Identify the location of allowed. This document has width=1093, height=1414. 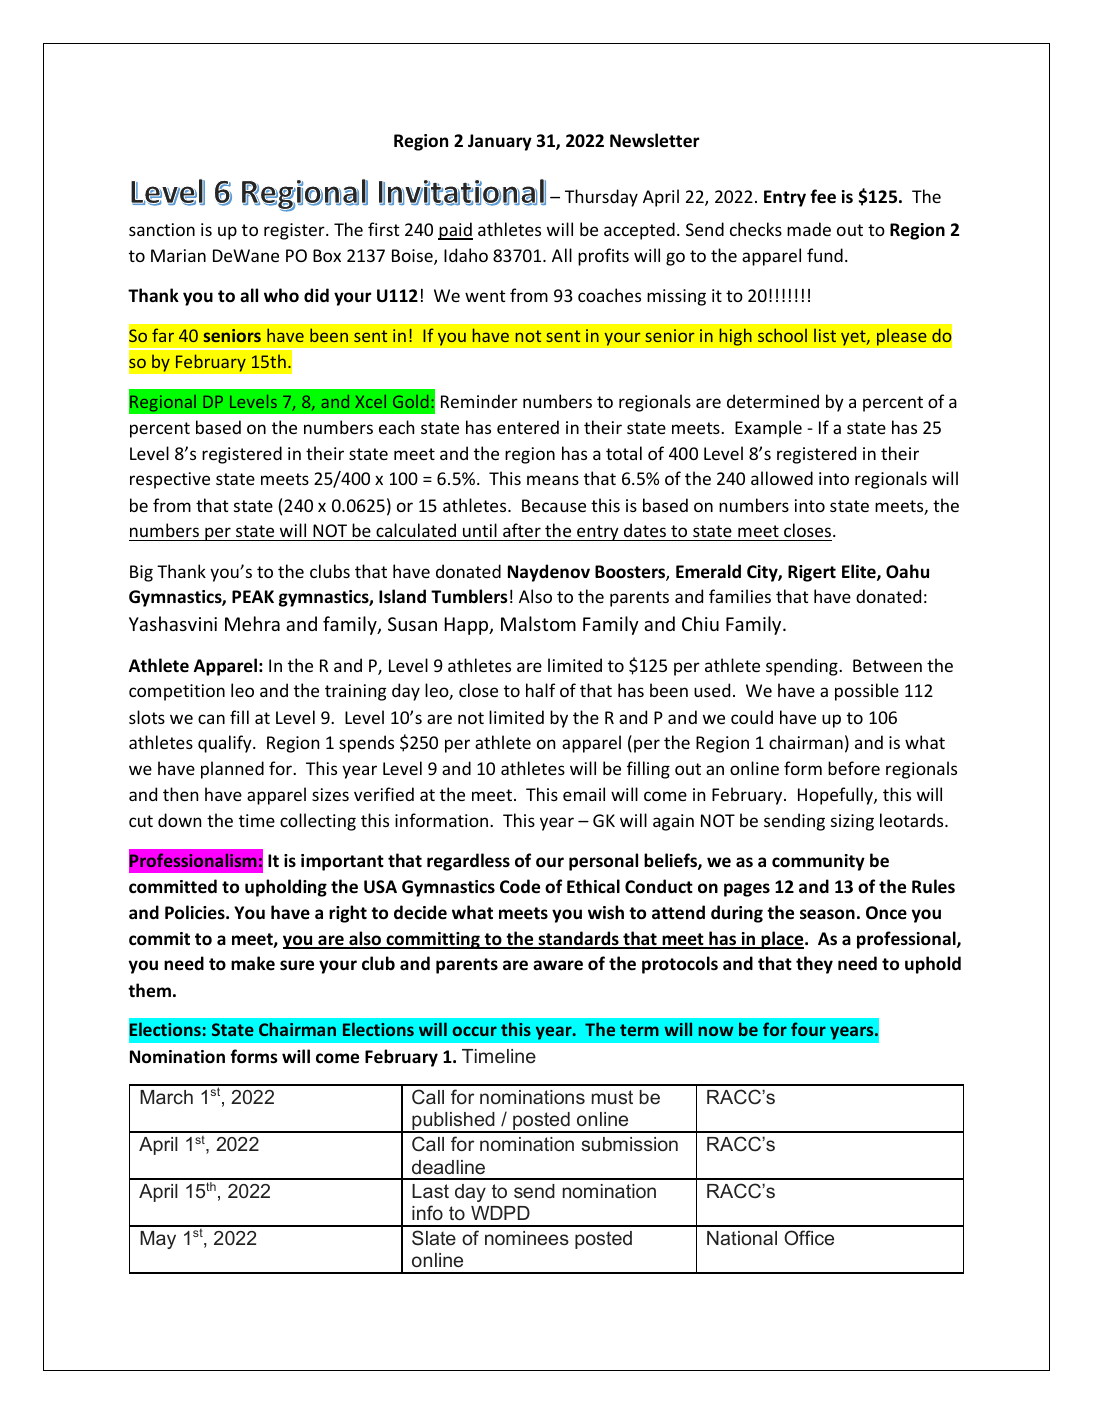
(782, 478).
